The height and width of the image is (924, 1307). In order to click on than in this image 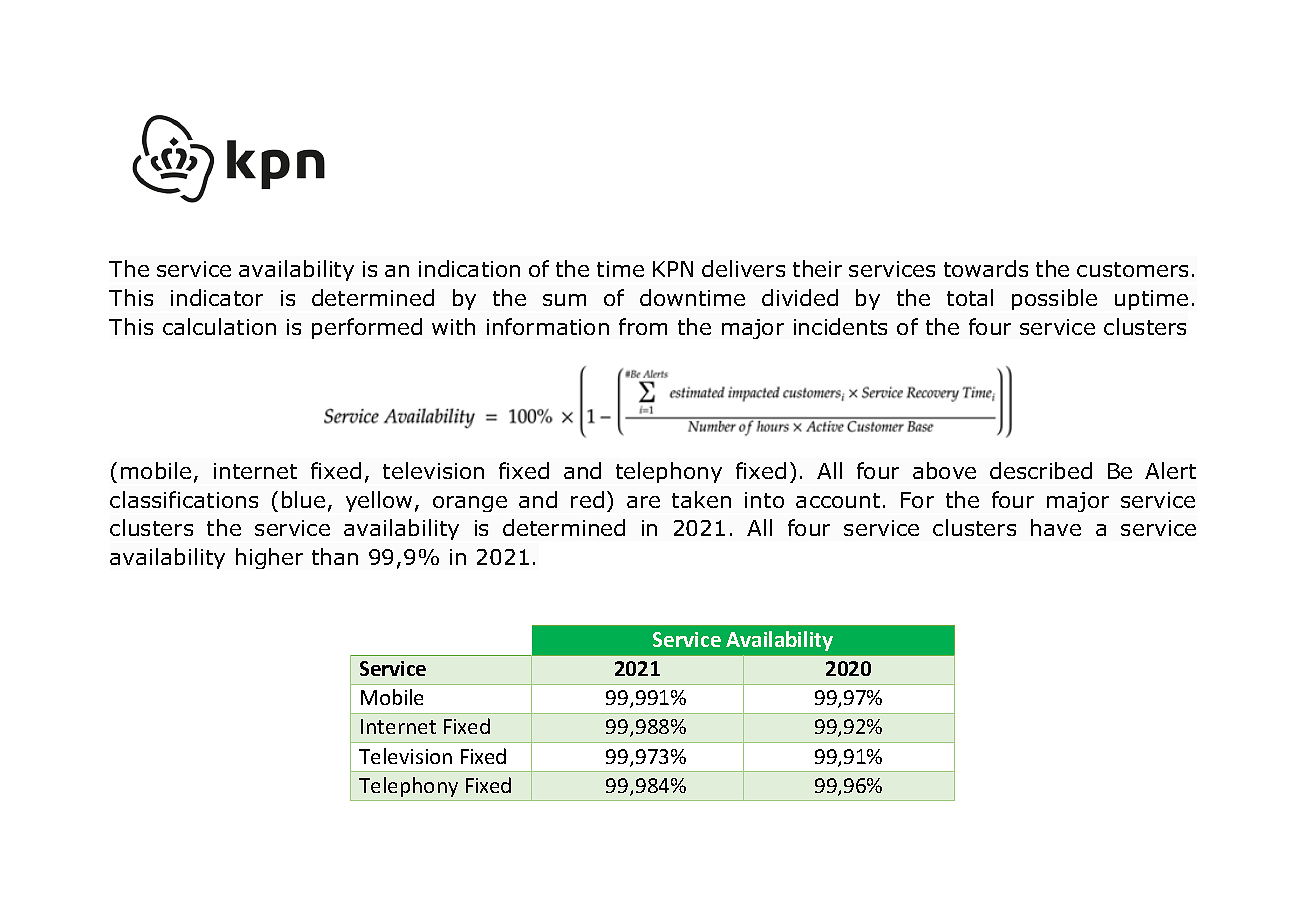, I will do `click(335, 556)`.
